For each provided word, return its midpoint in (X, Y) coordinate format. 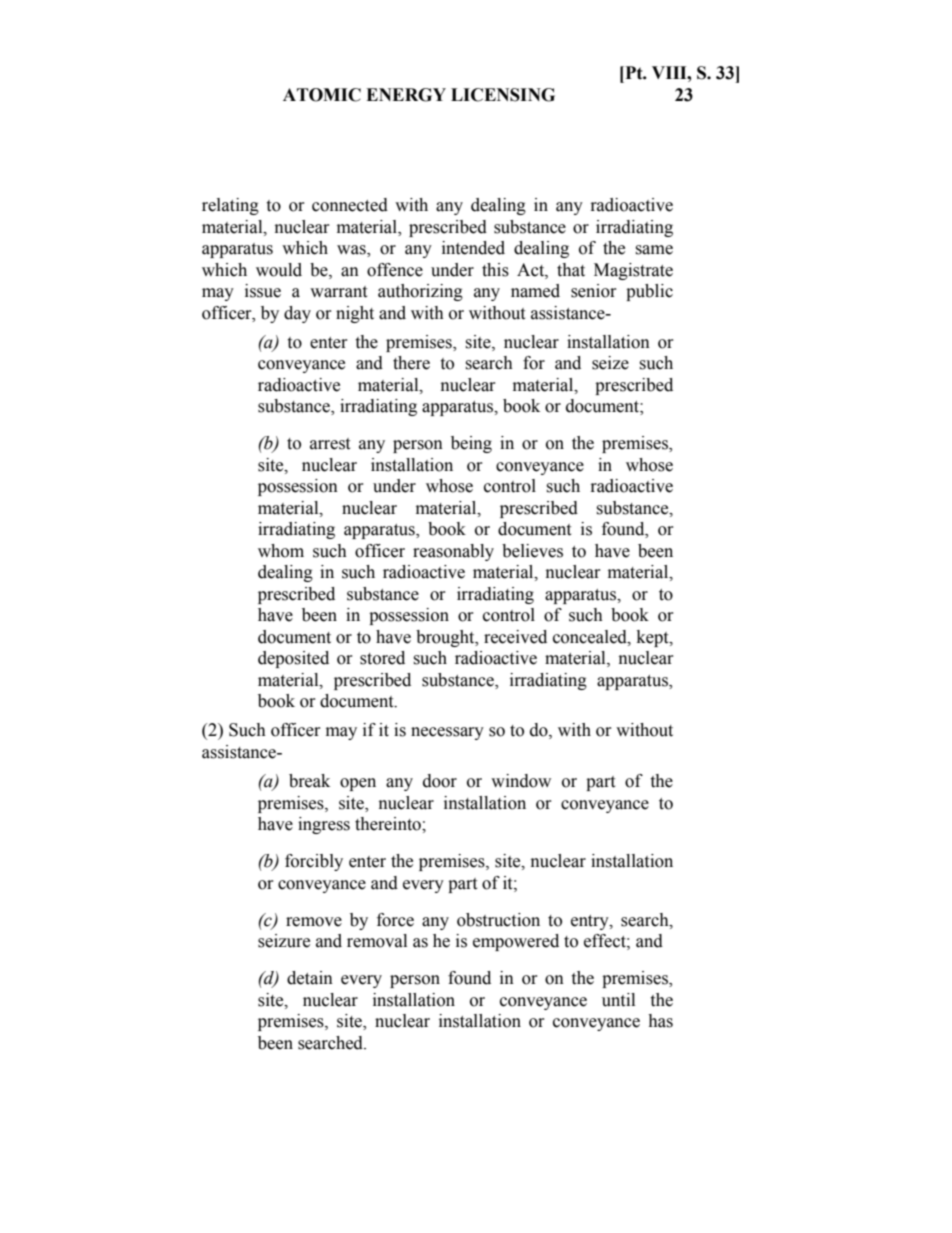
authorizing (420, 292)
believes (532, 551)
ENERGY (406, 95)
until (618, 1000)
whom (281, 551)
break (309, 781)
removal (377, 941)
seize (610, 363)
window (521, 781)
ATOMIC (322, 95)
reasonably (453, 552)
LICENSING (503, 95)
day (297, 314)
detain (310, 978)
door (440, 781)
